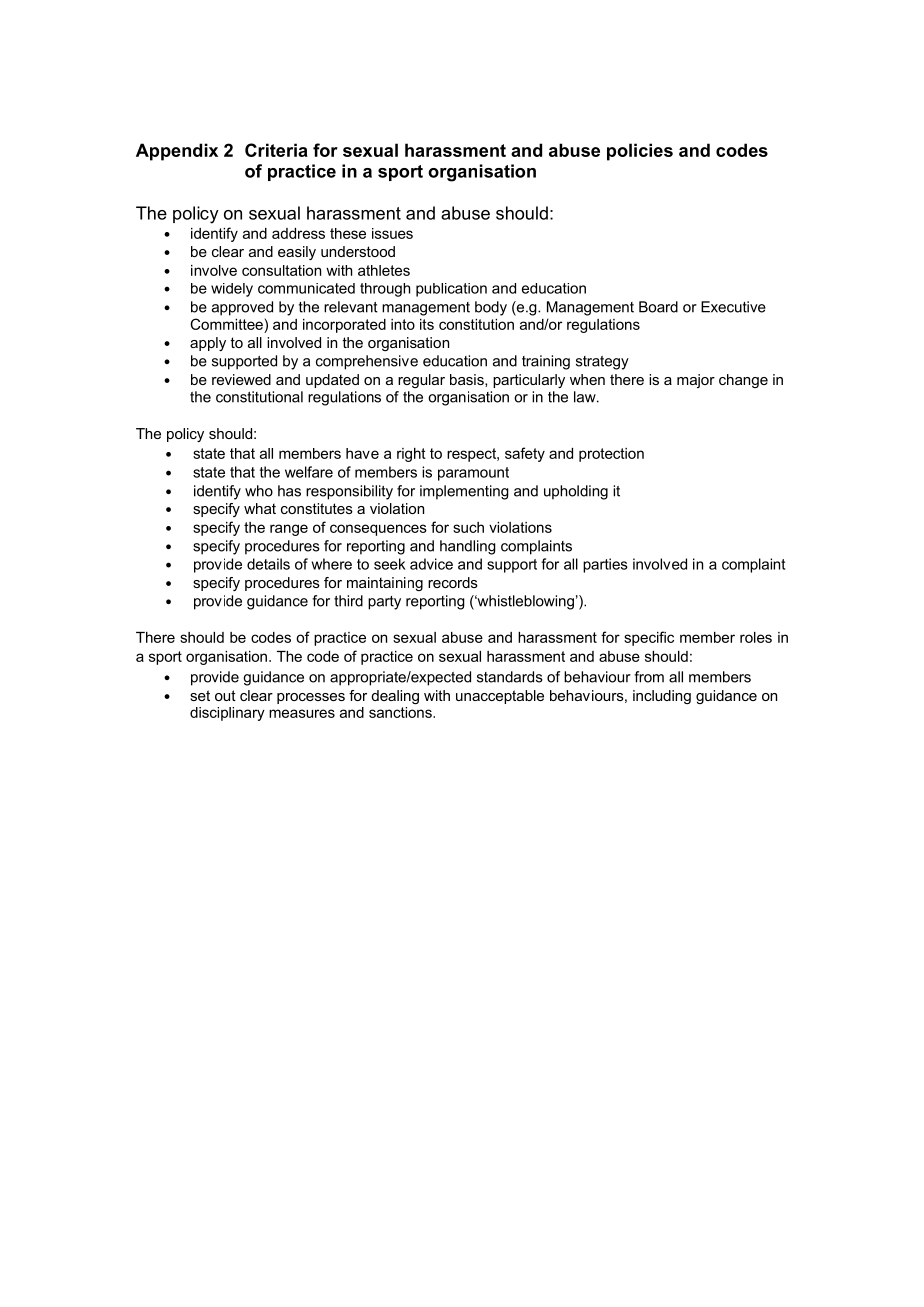 The width and height of the page is (924, 1307). Describe the element at coordinates (392, 233) in the page. I see `issues` at that location.
